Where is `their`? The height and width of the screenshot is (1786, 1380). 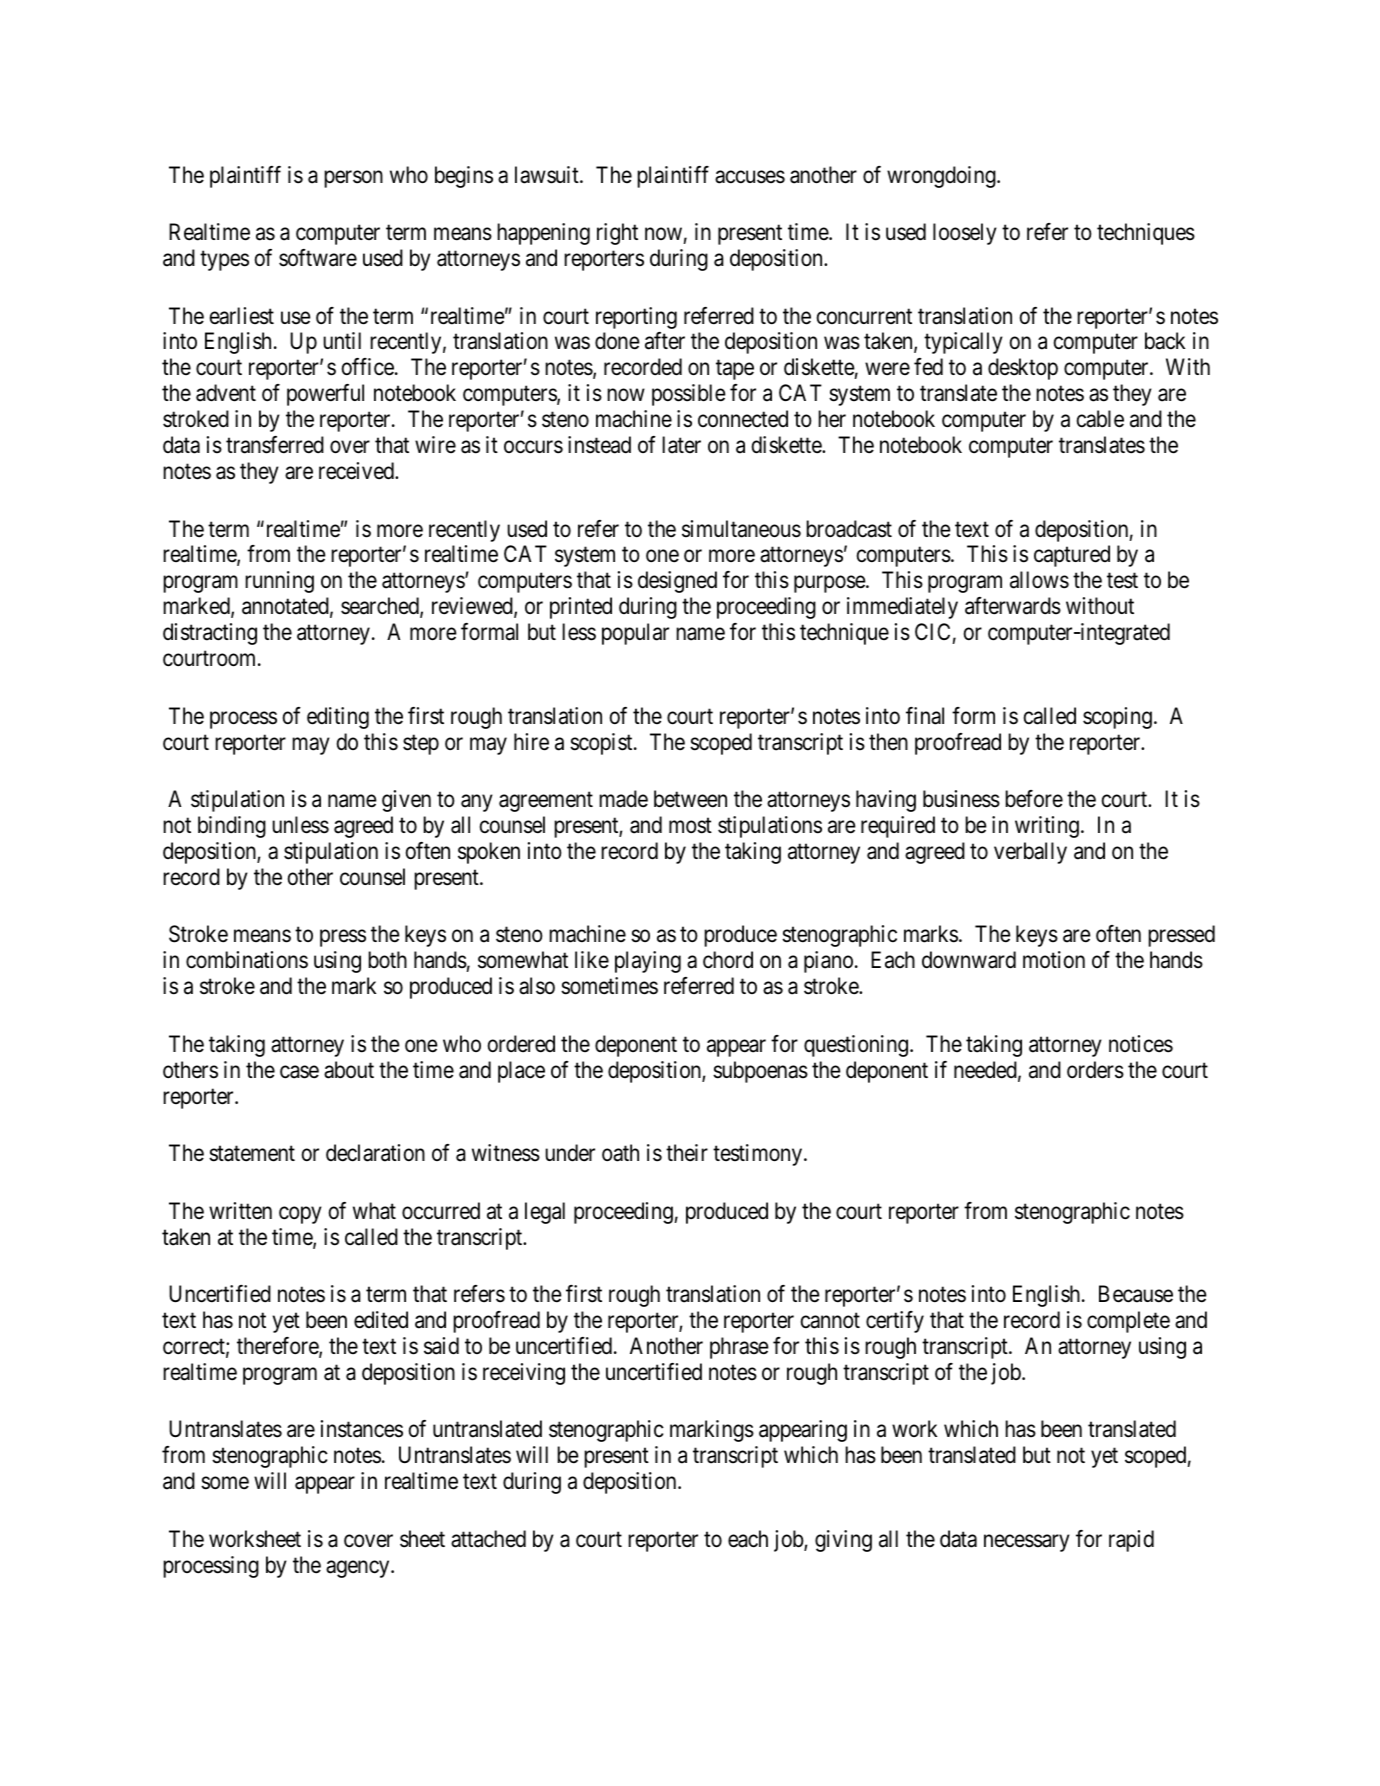
their is located at coordinates (687, 1153).
